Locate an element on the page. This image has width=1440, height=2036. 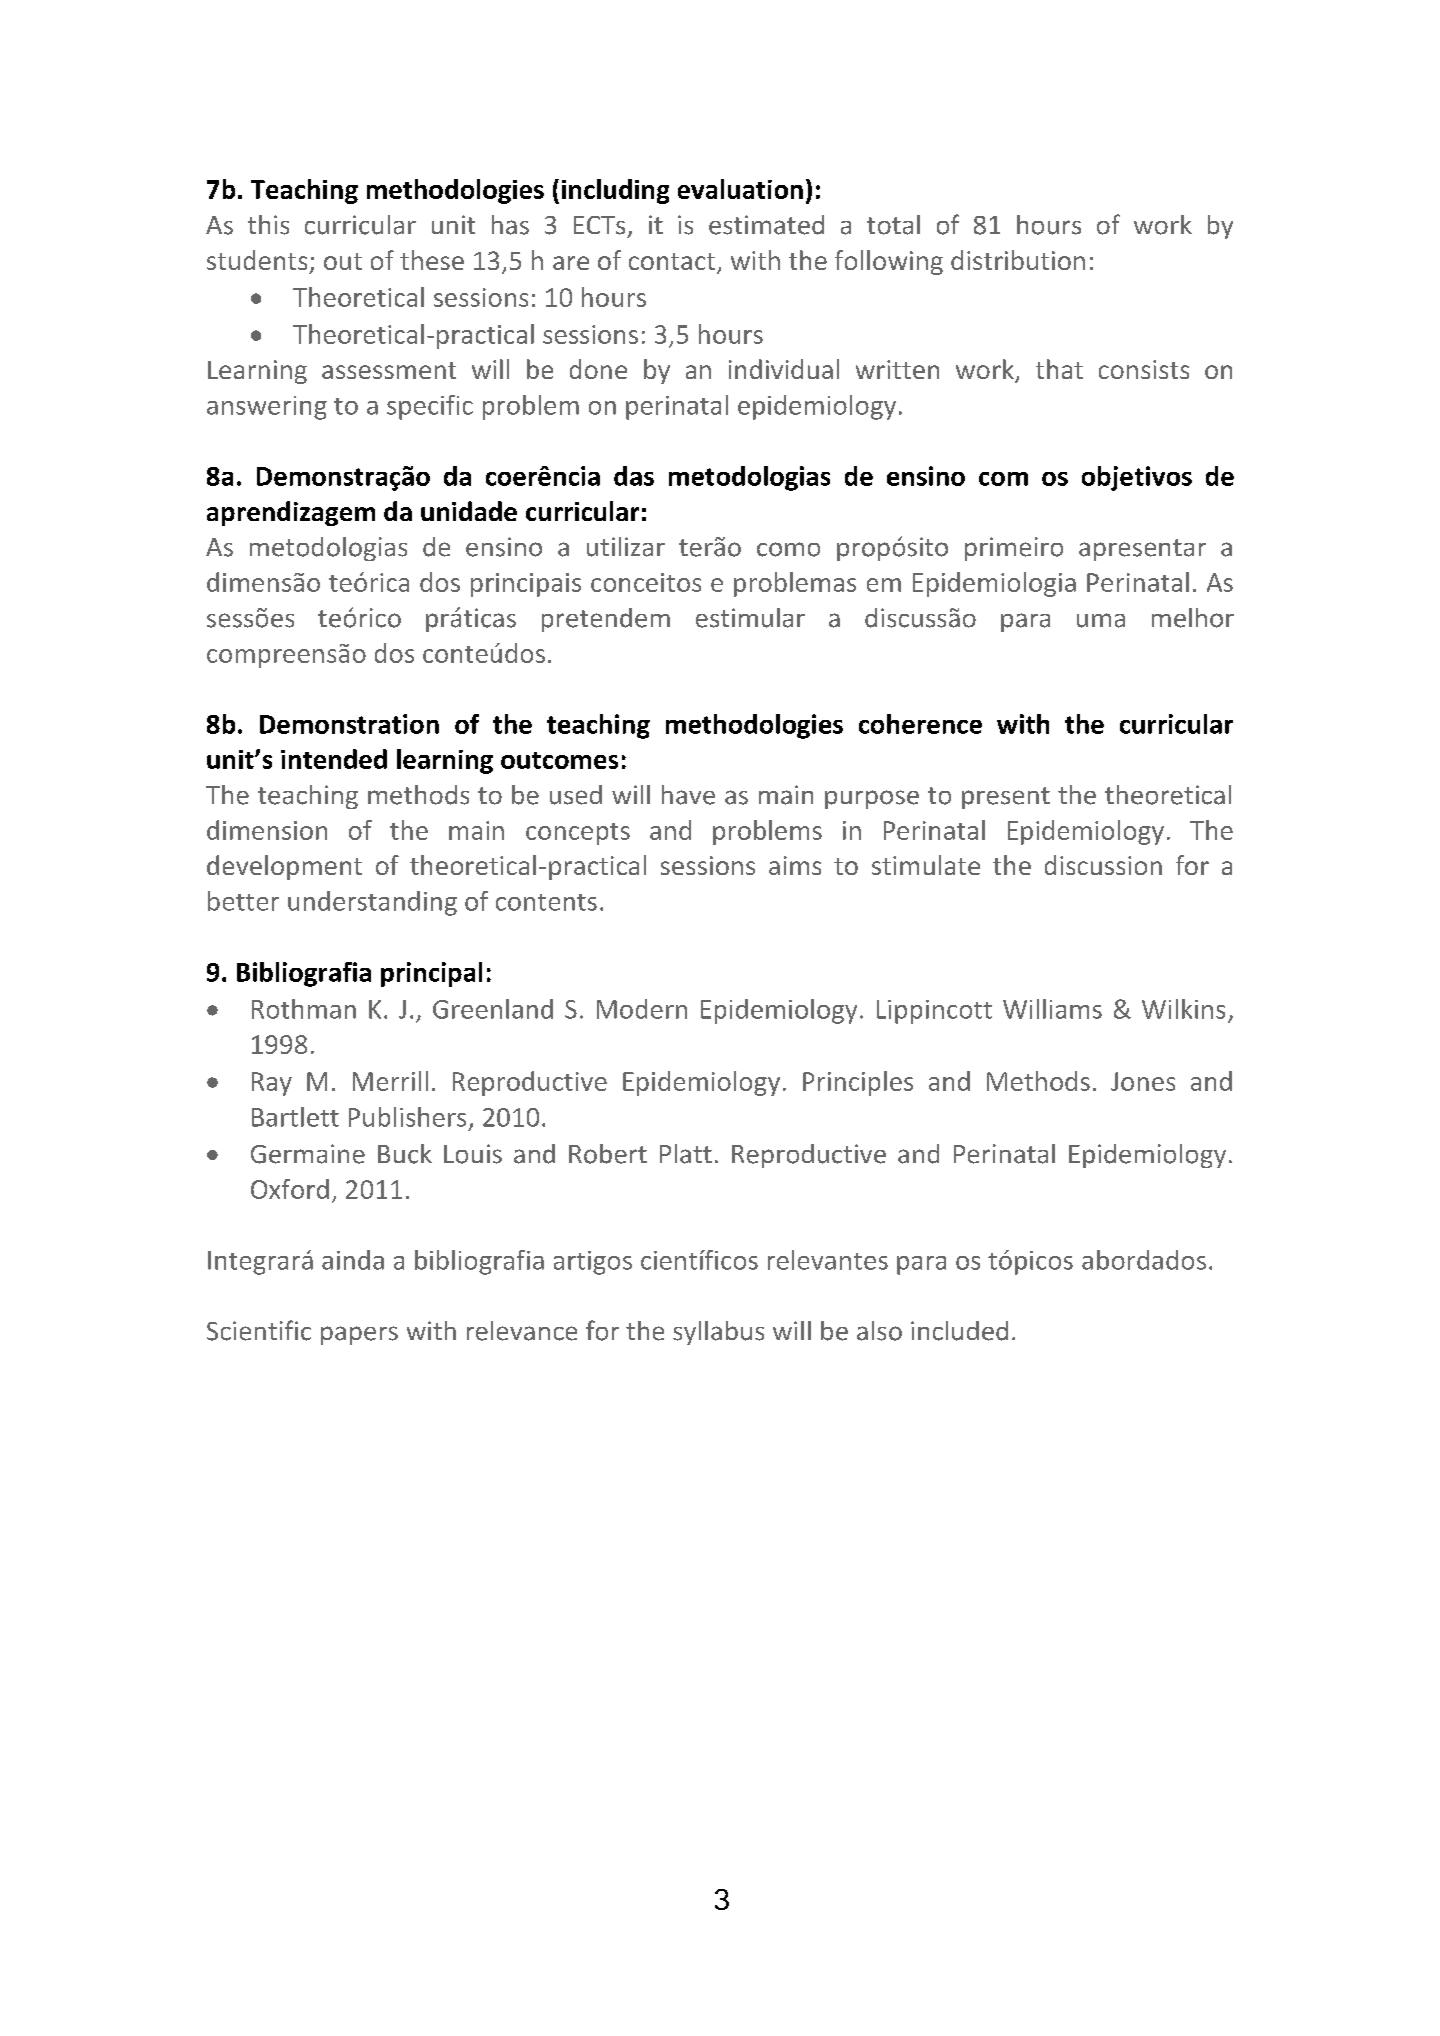
Wilkins is located at coordinates (1183, 1009).
